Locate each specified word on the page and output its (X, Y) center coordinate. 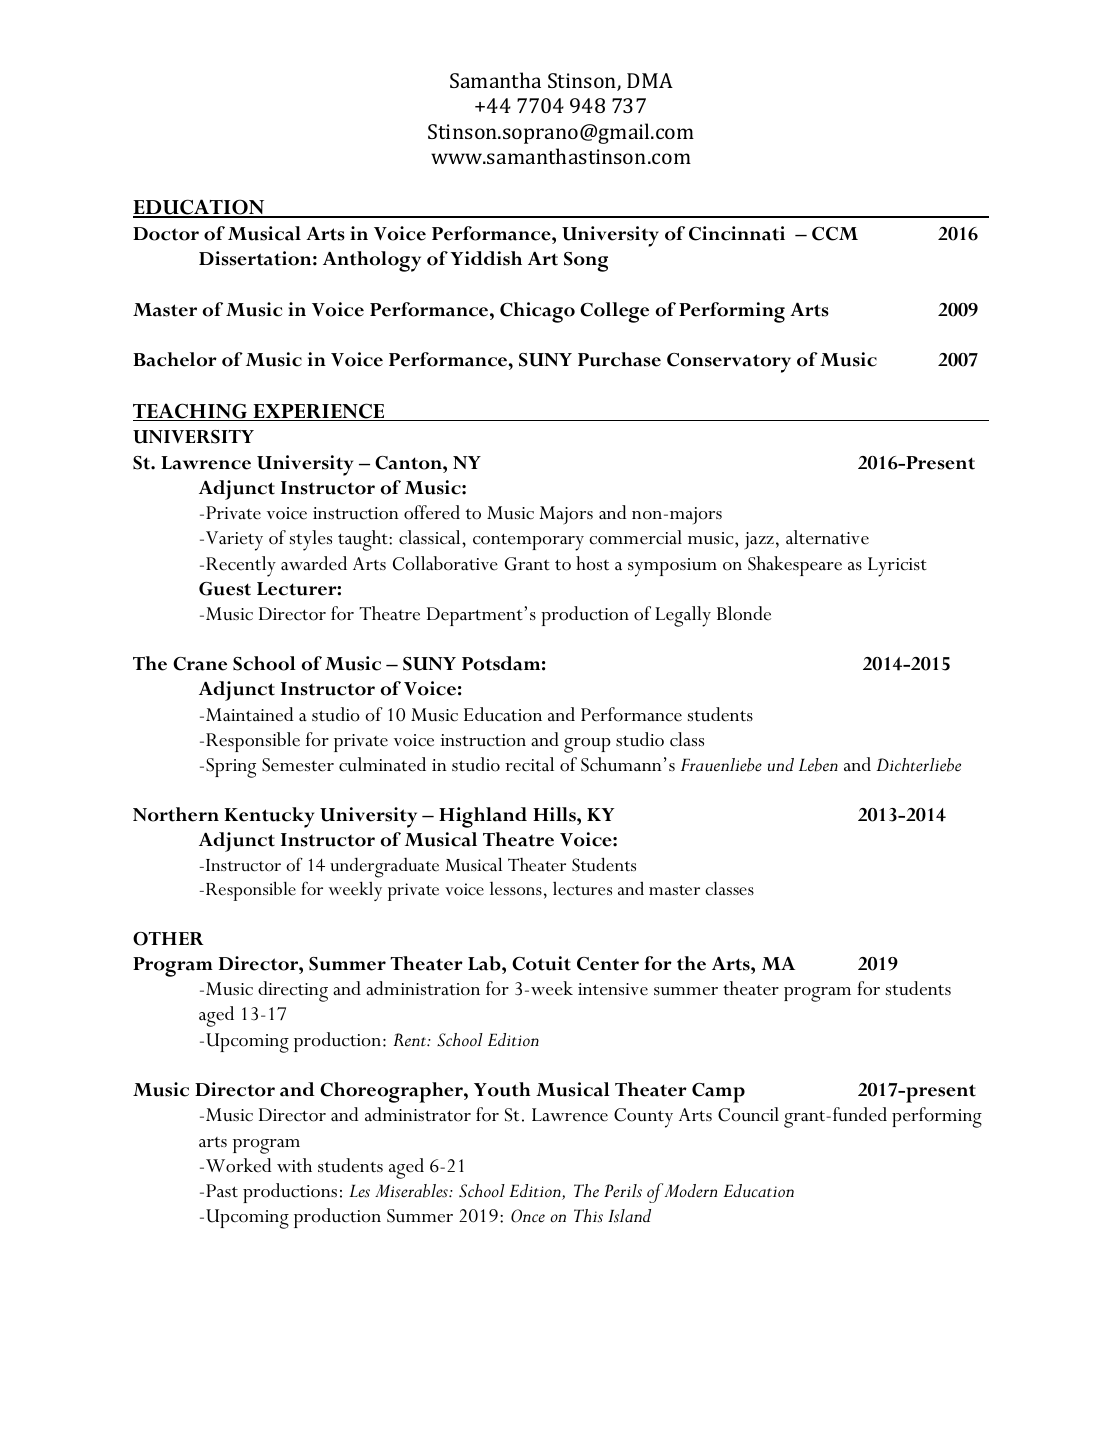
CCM (835, 234)
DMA (650, 80)
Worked (238, 1165)
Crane (200, 664)
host (592, 563)
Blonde (744, 613)
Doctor (166, 234)
